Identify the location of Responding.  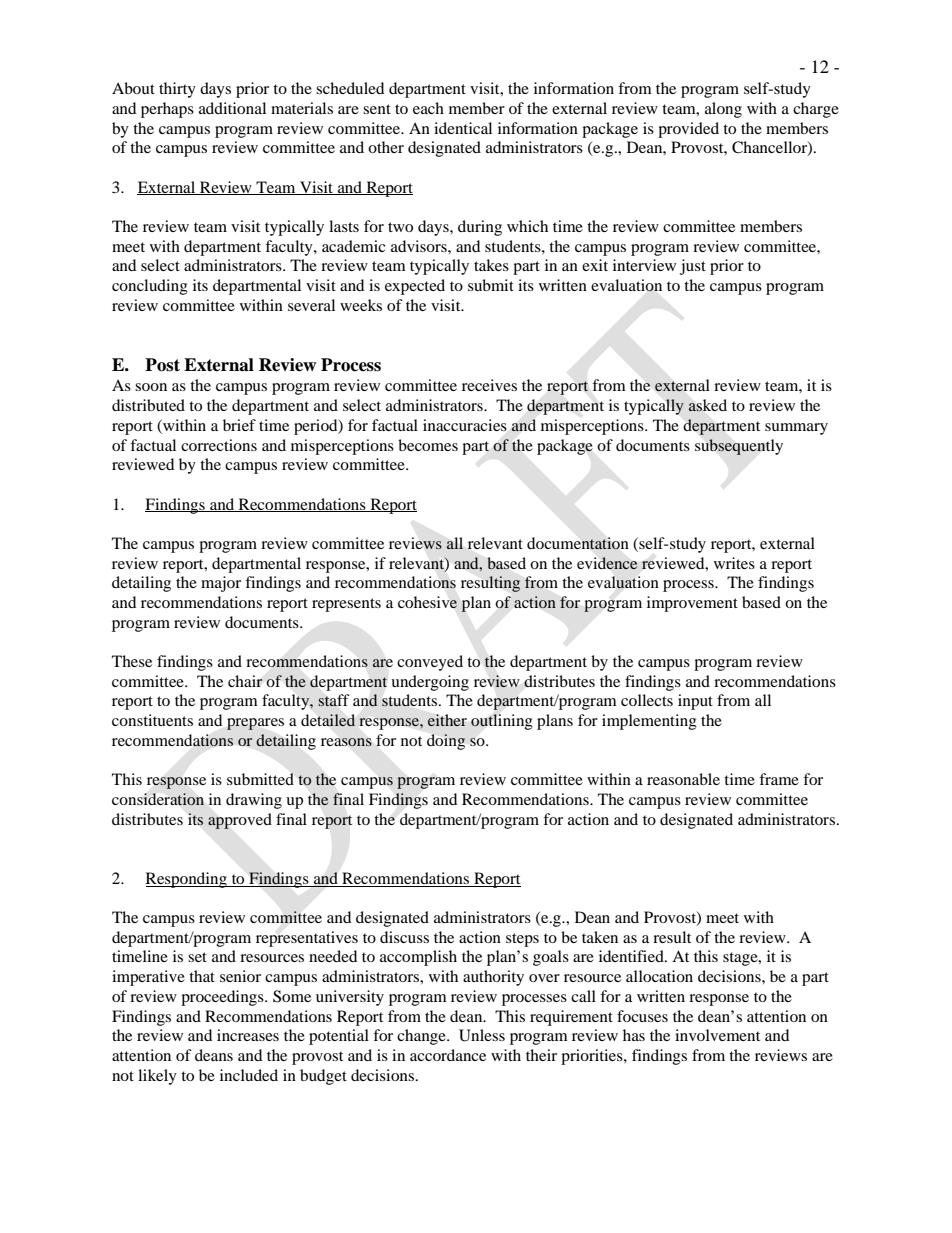
(187, 880).
